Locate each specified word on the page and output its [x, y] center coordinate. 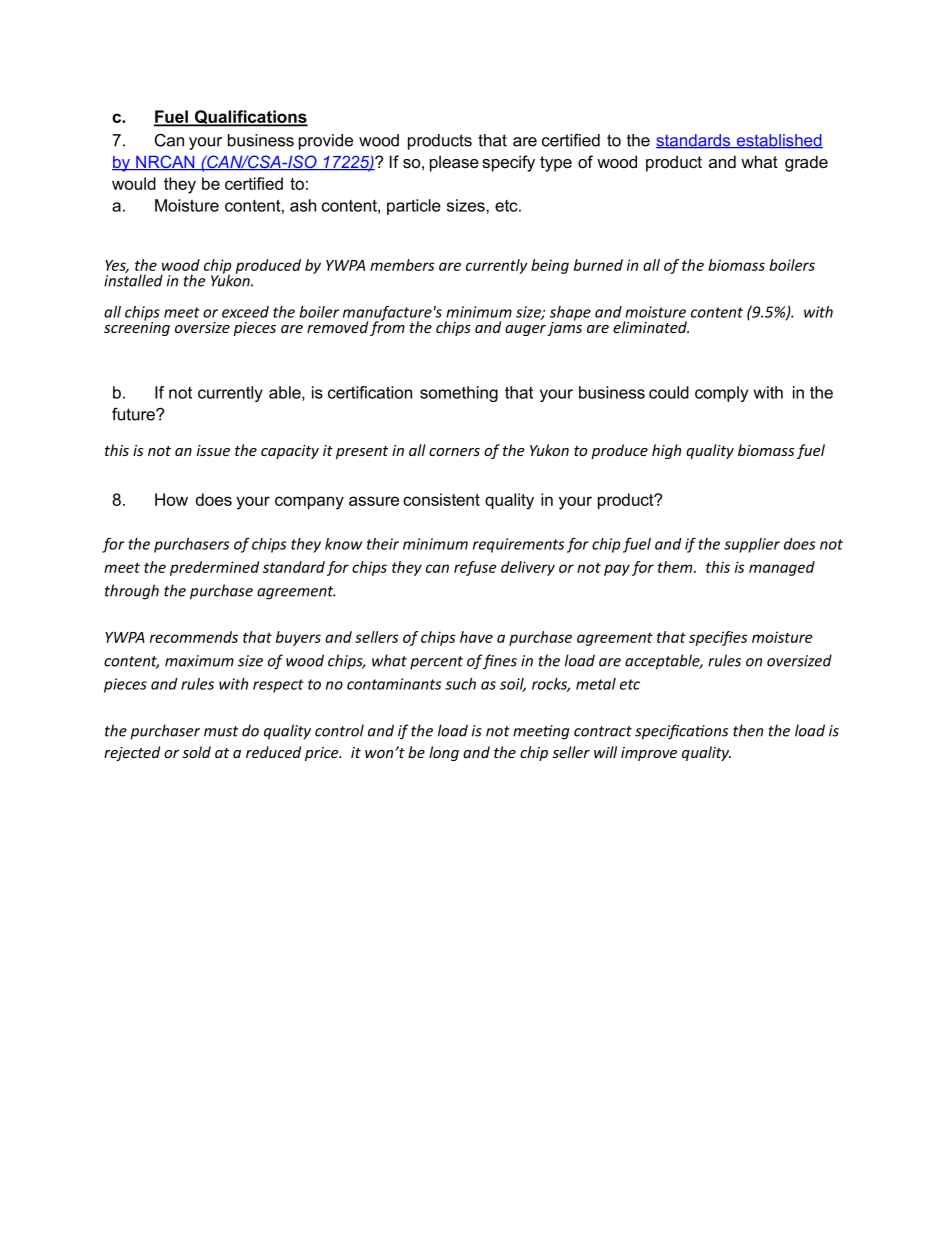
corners [454, 452]
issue [213, 450]
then [748, 730]
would [134, 183]
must [221, 731]
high [666, 451]
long [444, 753]
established [779, 141]
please [454, 163]
